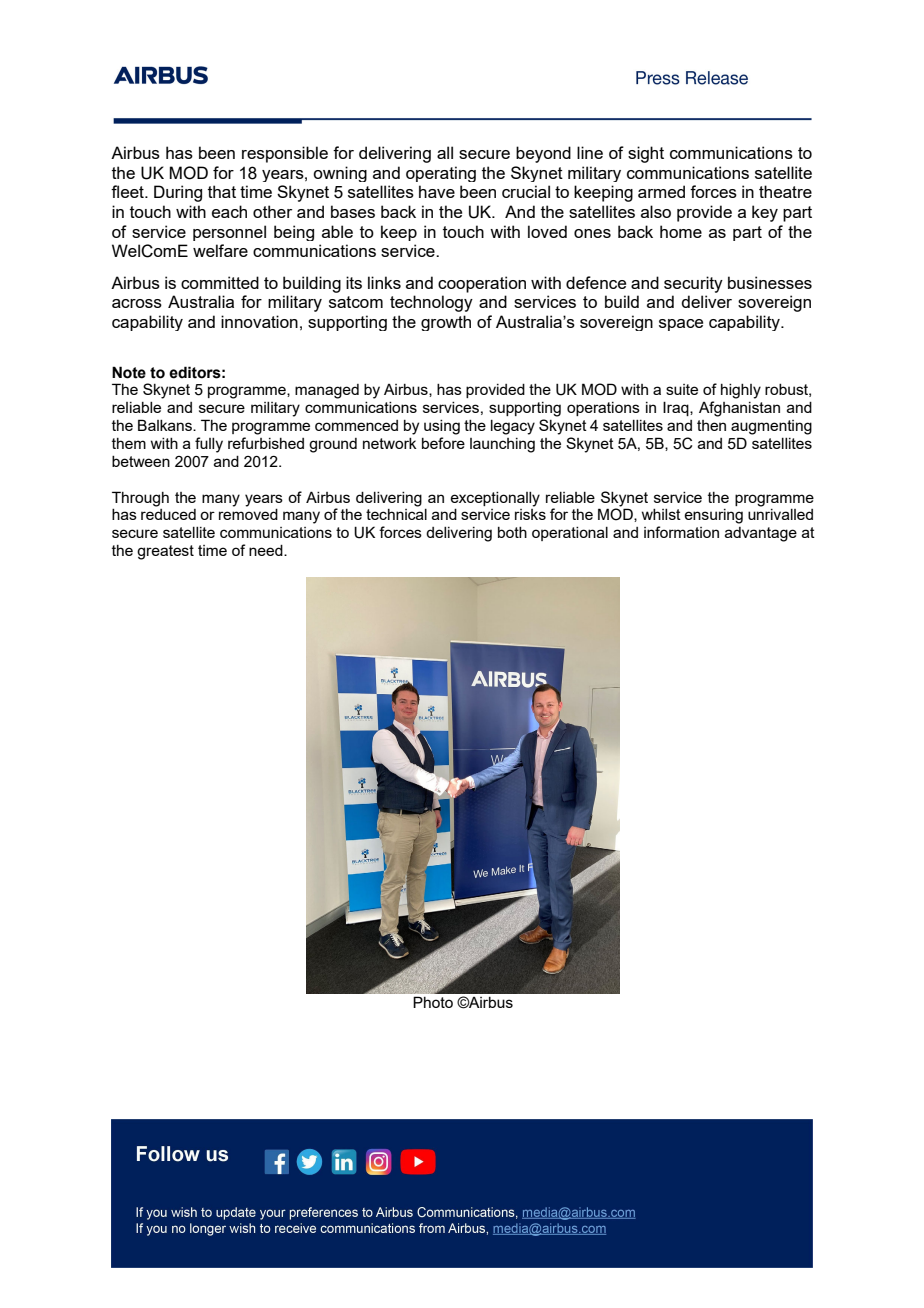  I want to click on both, so click(512, 532).
